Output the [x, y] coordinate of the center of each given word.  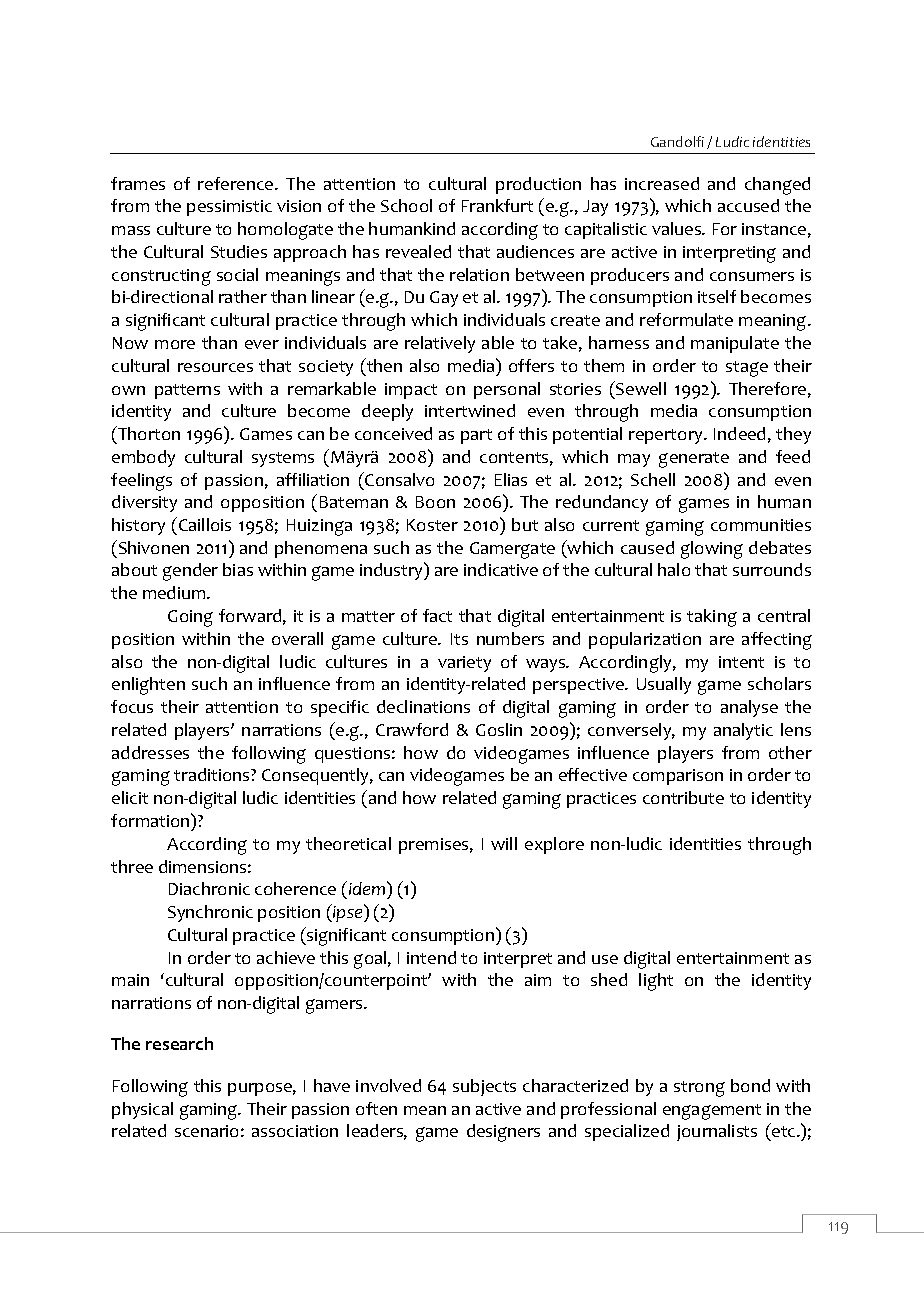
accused [748, 205]
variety [464, 664]
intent [741, 662]
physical [142, 1110]
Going [190, 618]
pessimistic [229, 208]
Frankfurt [497, 205]
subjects [484, 1087]
